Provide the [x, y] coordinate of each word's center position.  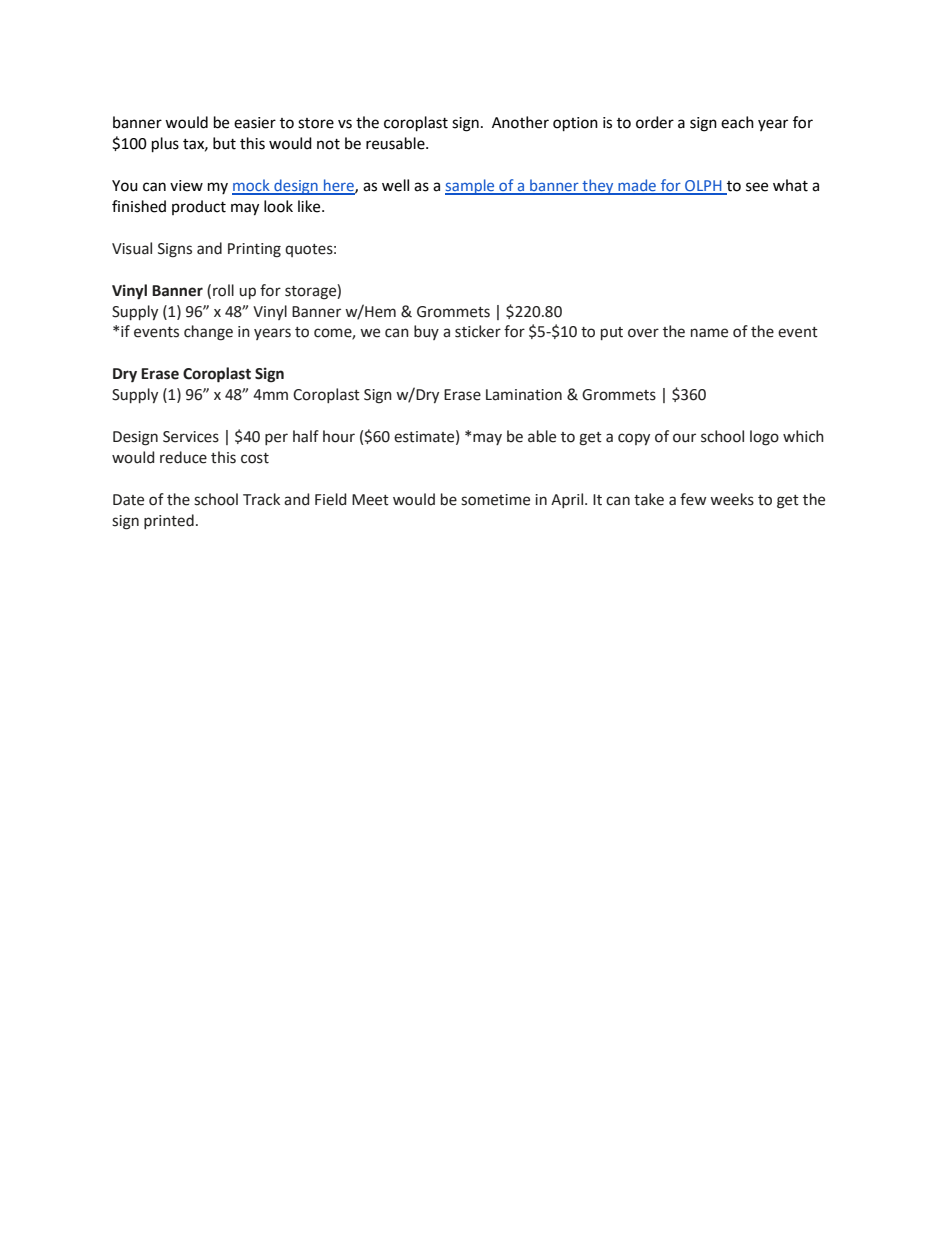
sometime [495, 500]
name [709, 333]
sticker [478, 331]
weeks [732, 499]
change [208, 333]
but [224, 143]
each [737, 122]
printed [169, 521]
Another [520, 122]
